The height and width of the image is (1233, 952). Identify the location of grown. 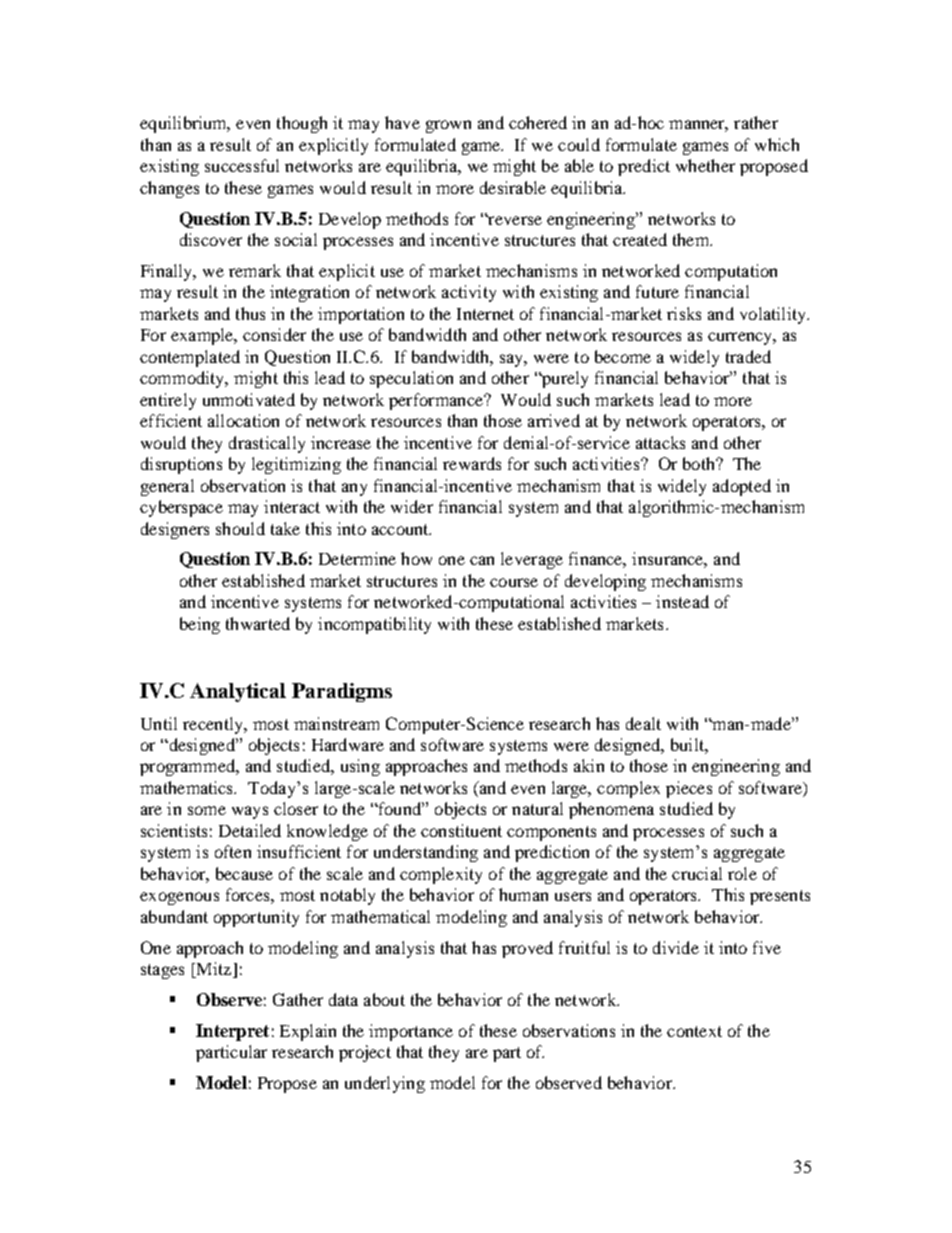
(448, 126).
